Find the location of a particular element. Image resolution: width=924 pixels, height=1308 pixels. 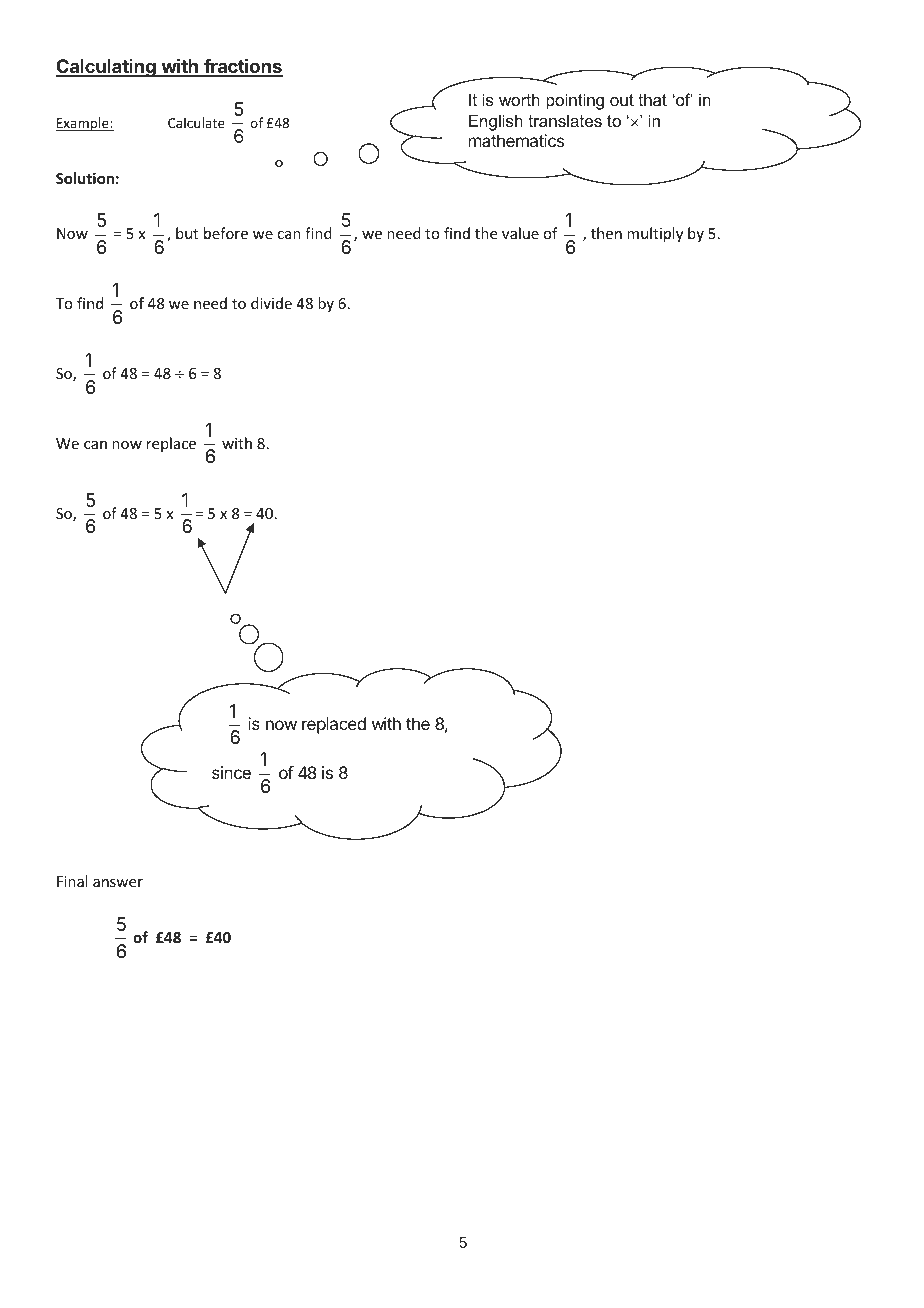

divide is located at coordinates (271, 303).
